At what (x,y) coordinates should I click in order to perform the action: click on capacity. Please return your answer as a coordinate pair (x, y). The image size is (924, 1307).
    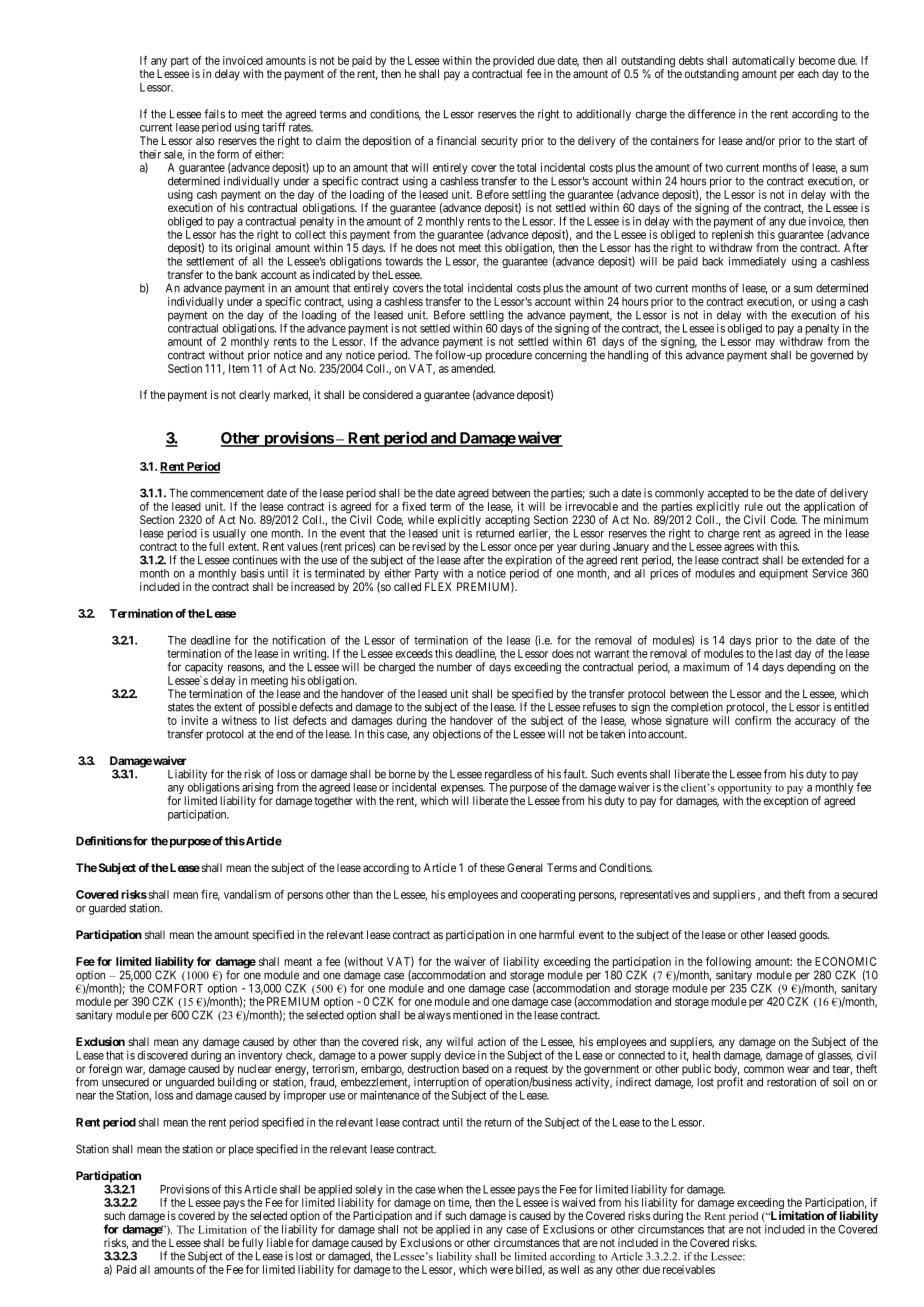
    Looking at the image, I should click on (204, 668).
